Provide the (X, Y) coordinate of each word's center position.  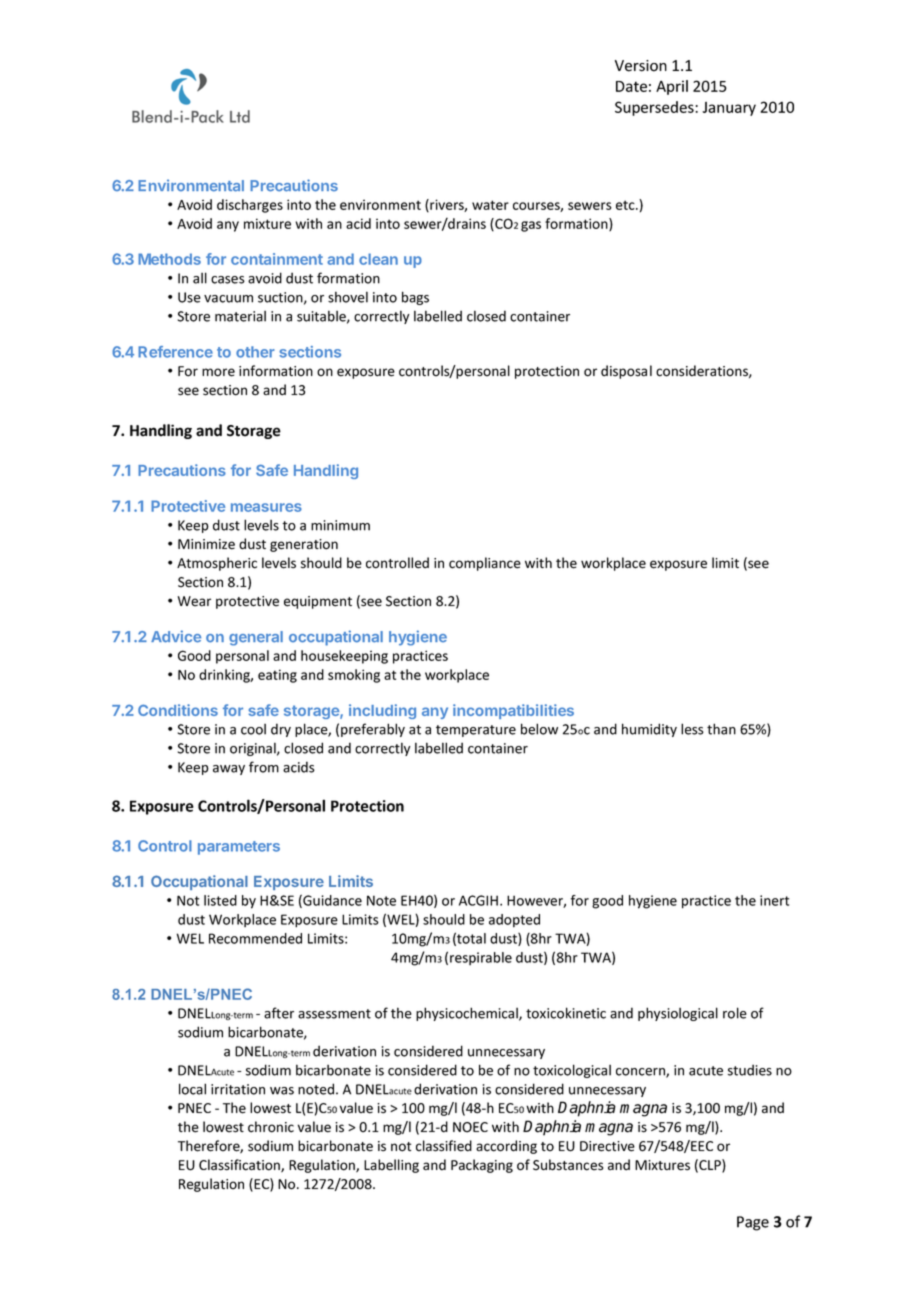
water (490, 205)
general (256, 638)
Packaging (482, 1166)
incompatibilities (513, 711)
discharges (250, 206)
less (692, 729)
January (729, 109)
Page (753, 1223)
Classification (240, 1166)
